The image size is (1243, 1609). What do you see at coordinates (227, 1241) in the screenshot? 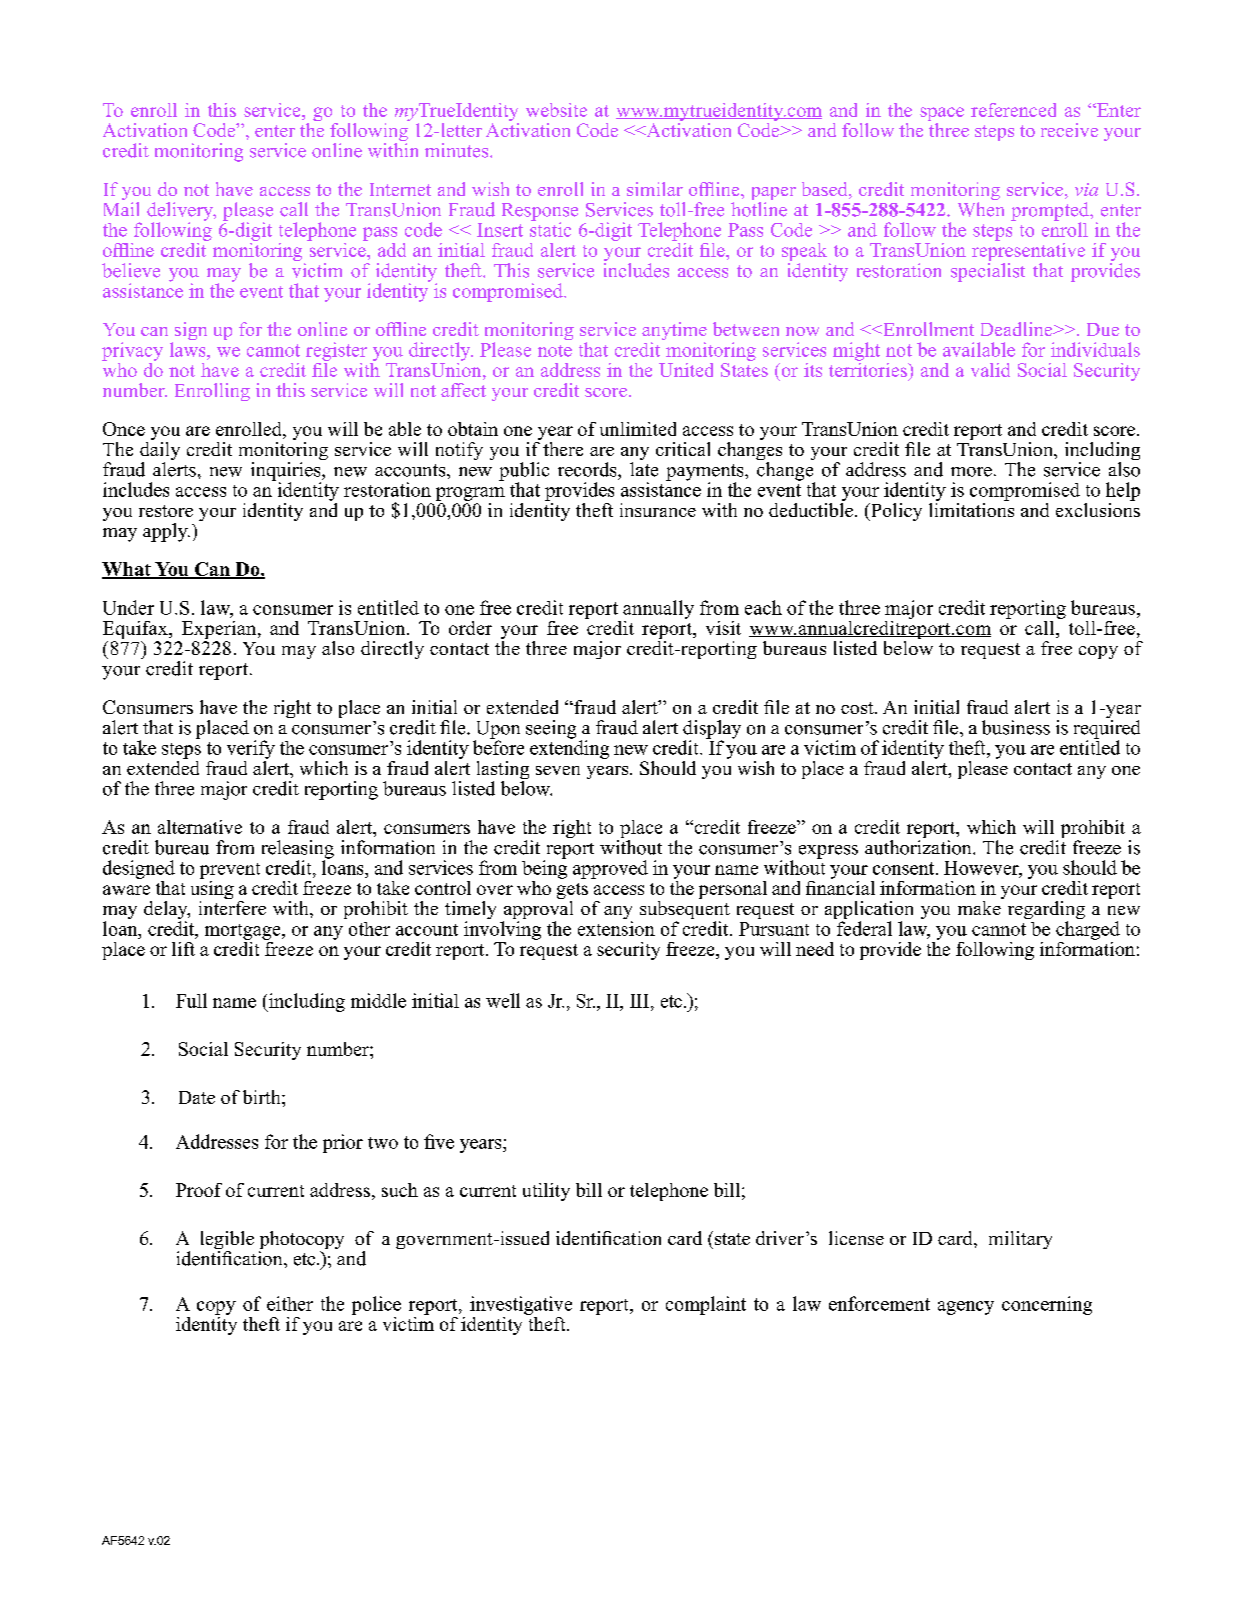
I see `legible` at bounding box center [227, 1241].
